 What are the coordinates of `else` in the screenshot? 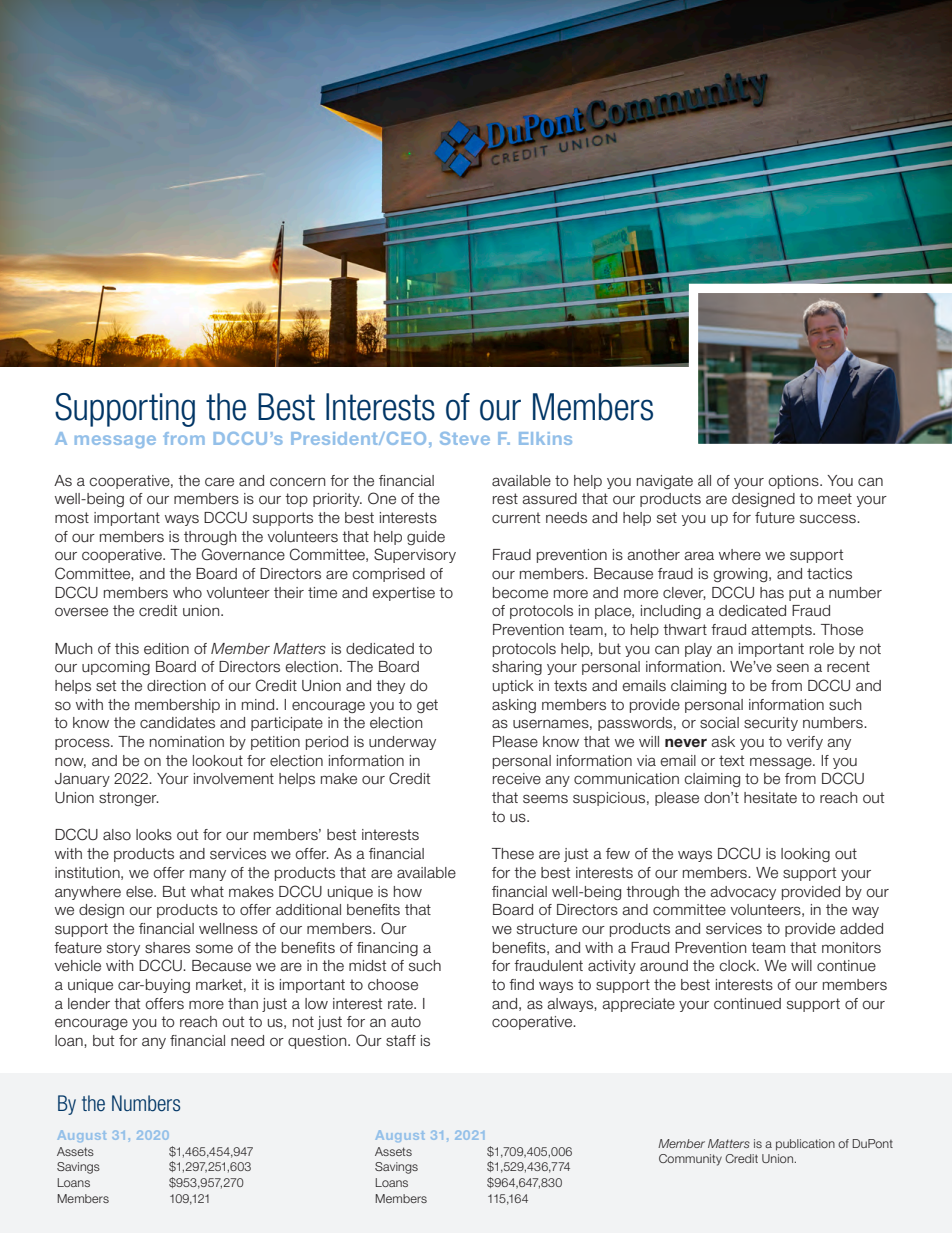 It's located at (140, 892).
